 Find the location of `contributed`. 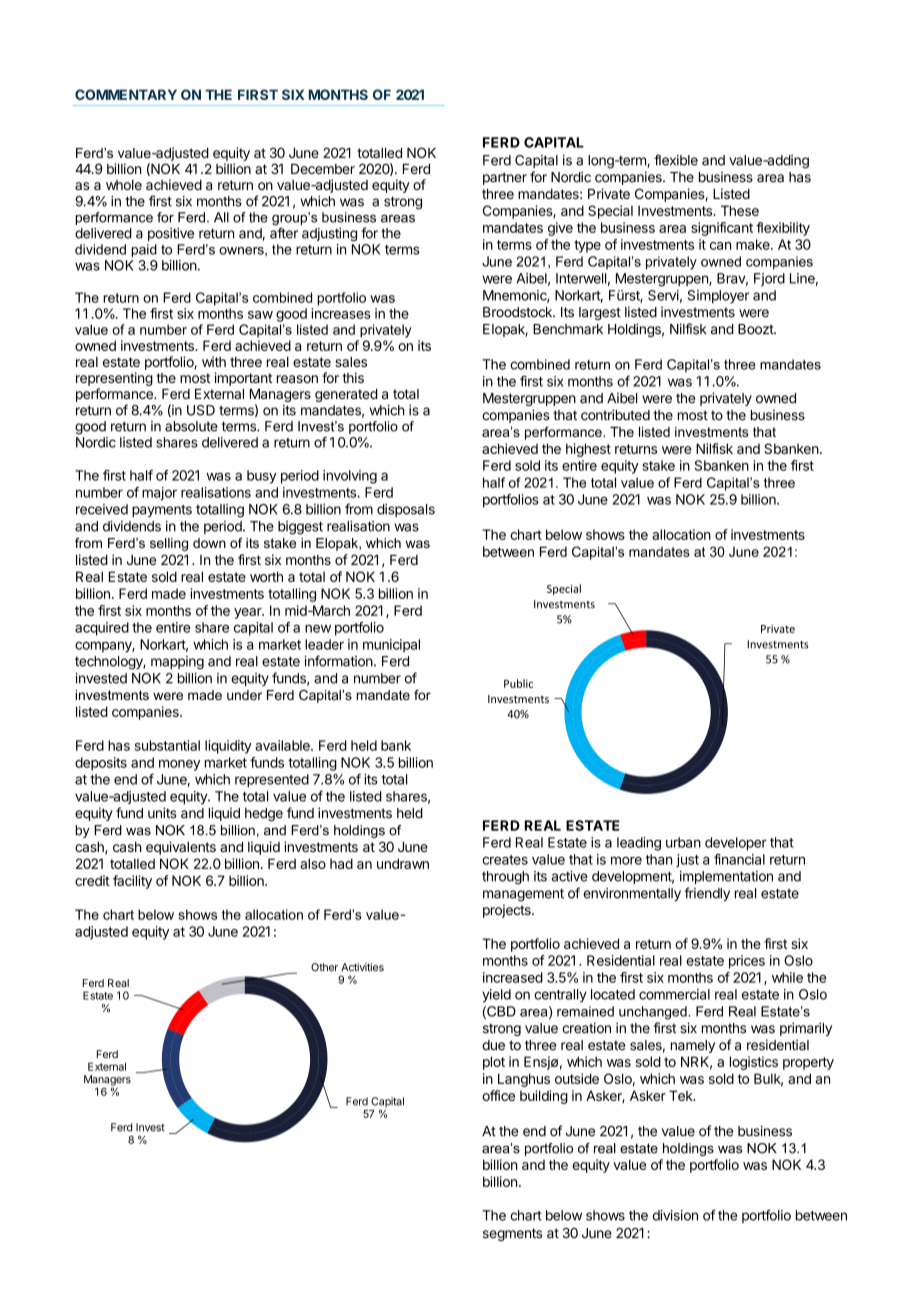

contributed is located at coordinates (615, 415).
